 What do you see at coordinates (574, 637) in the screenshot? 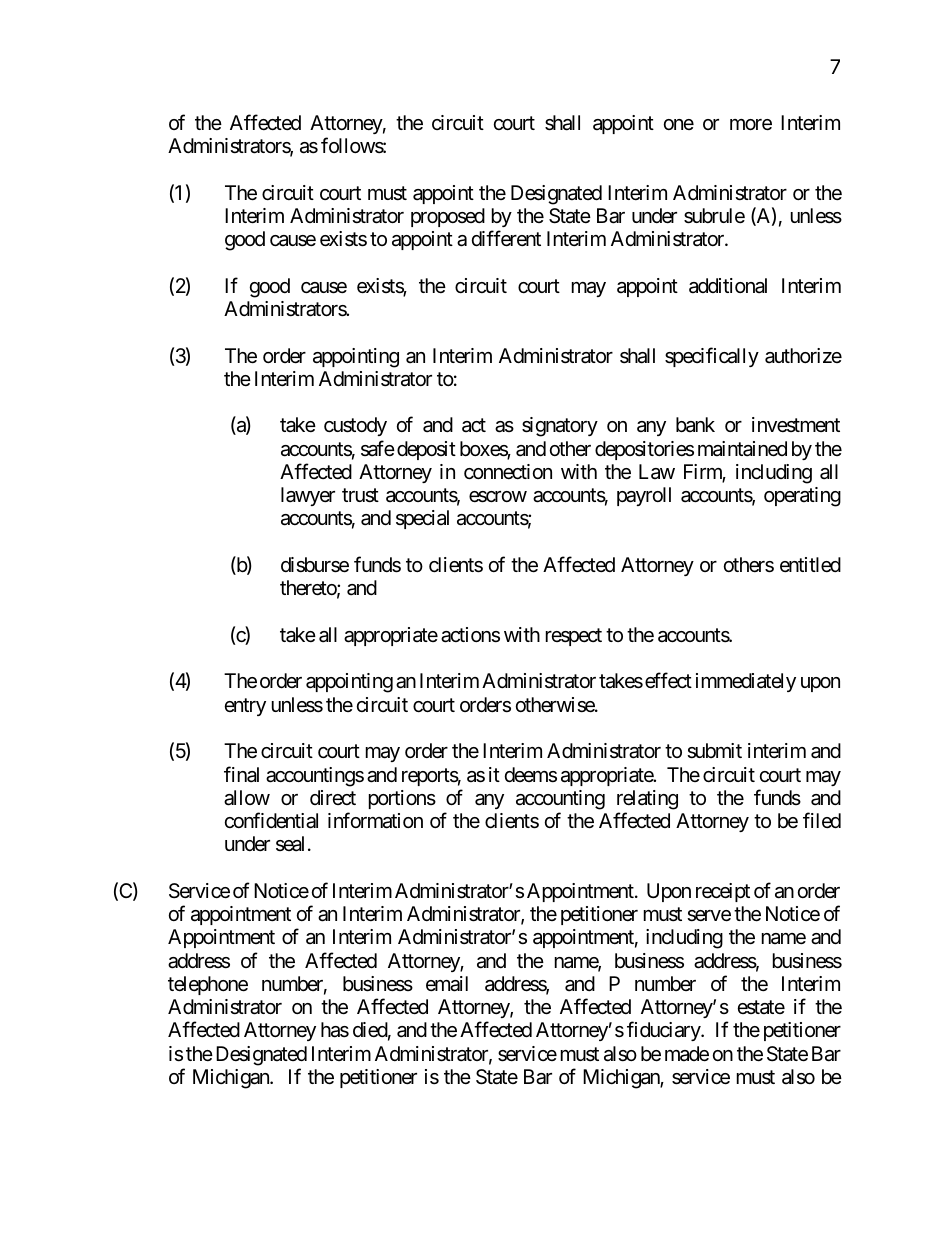
I see `respect` at bounding box center [574, 637].
